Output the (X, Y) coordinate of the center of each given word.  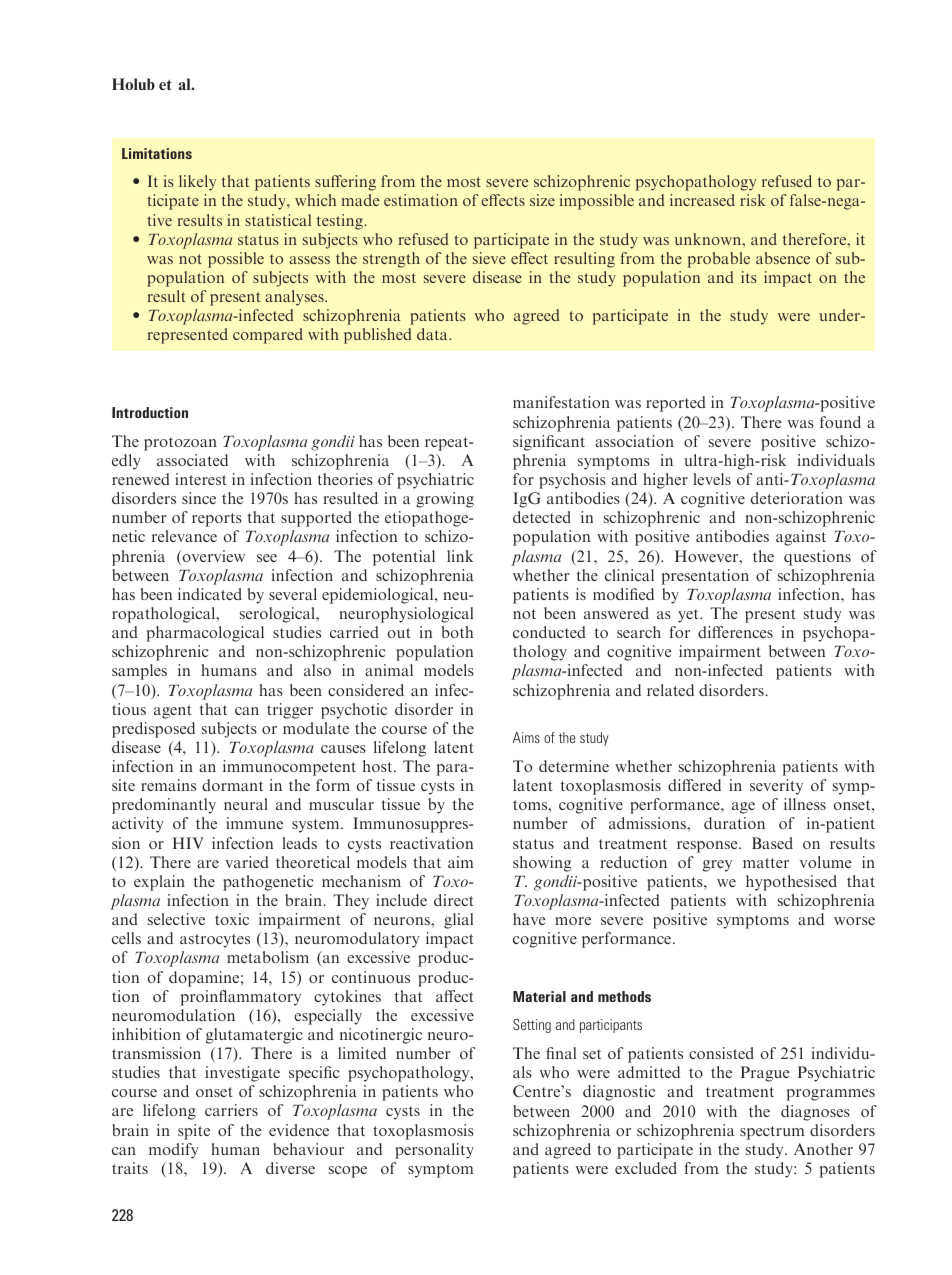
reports (217, 520)
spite (194, 1132)
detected (542, 517)
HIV (188, 843)
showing (542, 864)
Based (772, 843)
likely (197, 183)
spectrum (772, 1133)
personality (434, 1151)
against (801, 538)
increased (702, 200)
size (542, 200)
